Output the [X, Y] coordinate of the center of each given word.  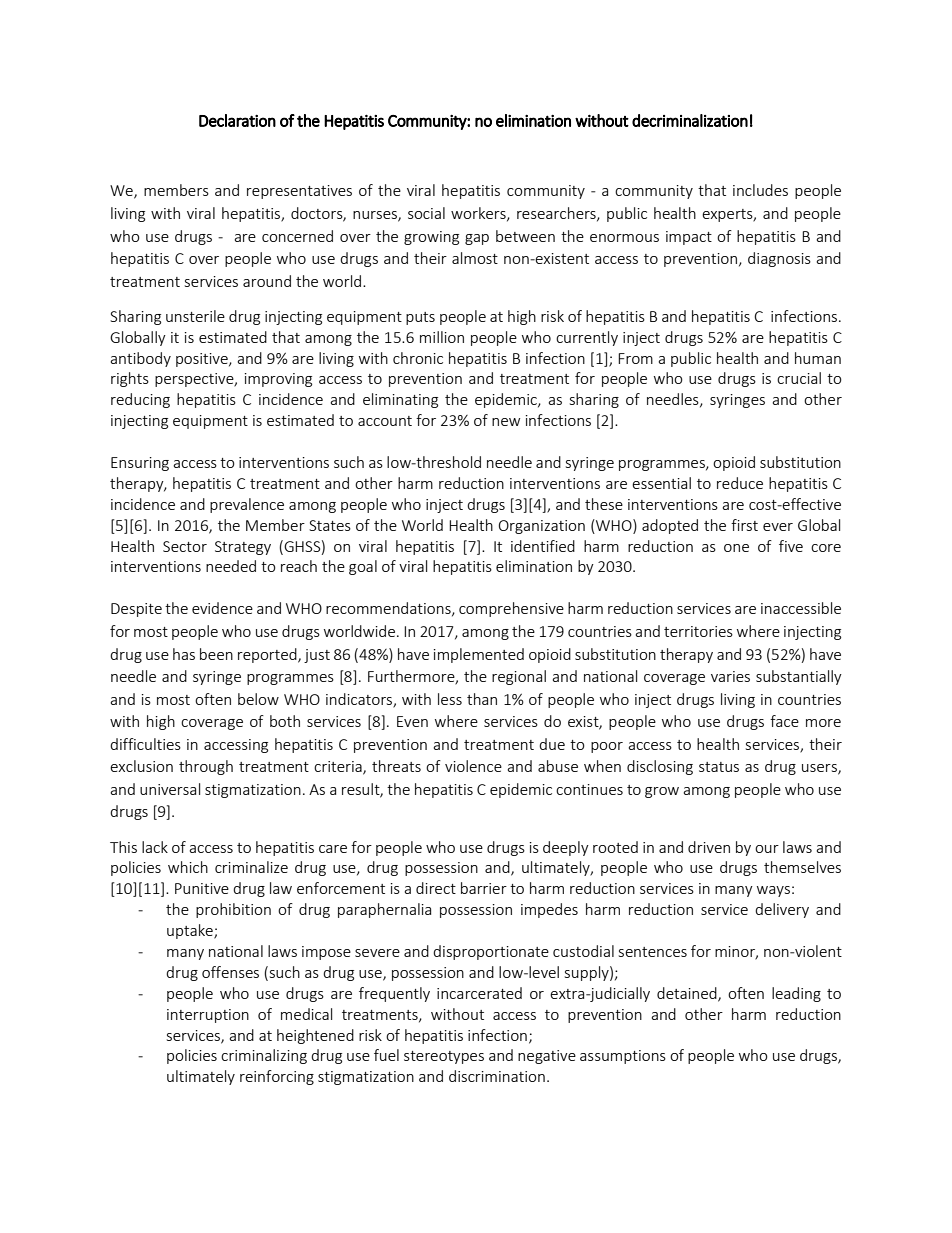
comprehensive [511, 609]
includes [760, 190]
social [426, 213]
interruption [208, 1016]
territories [698, 631]
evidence [222, 608]
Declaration [237, 120]
